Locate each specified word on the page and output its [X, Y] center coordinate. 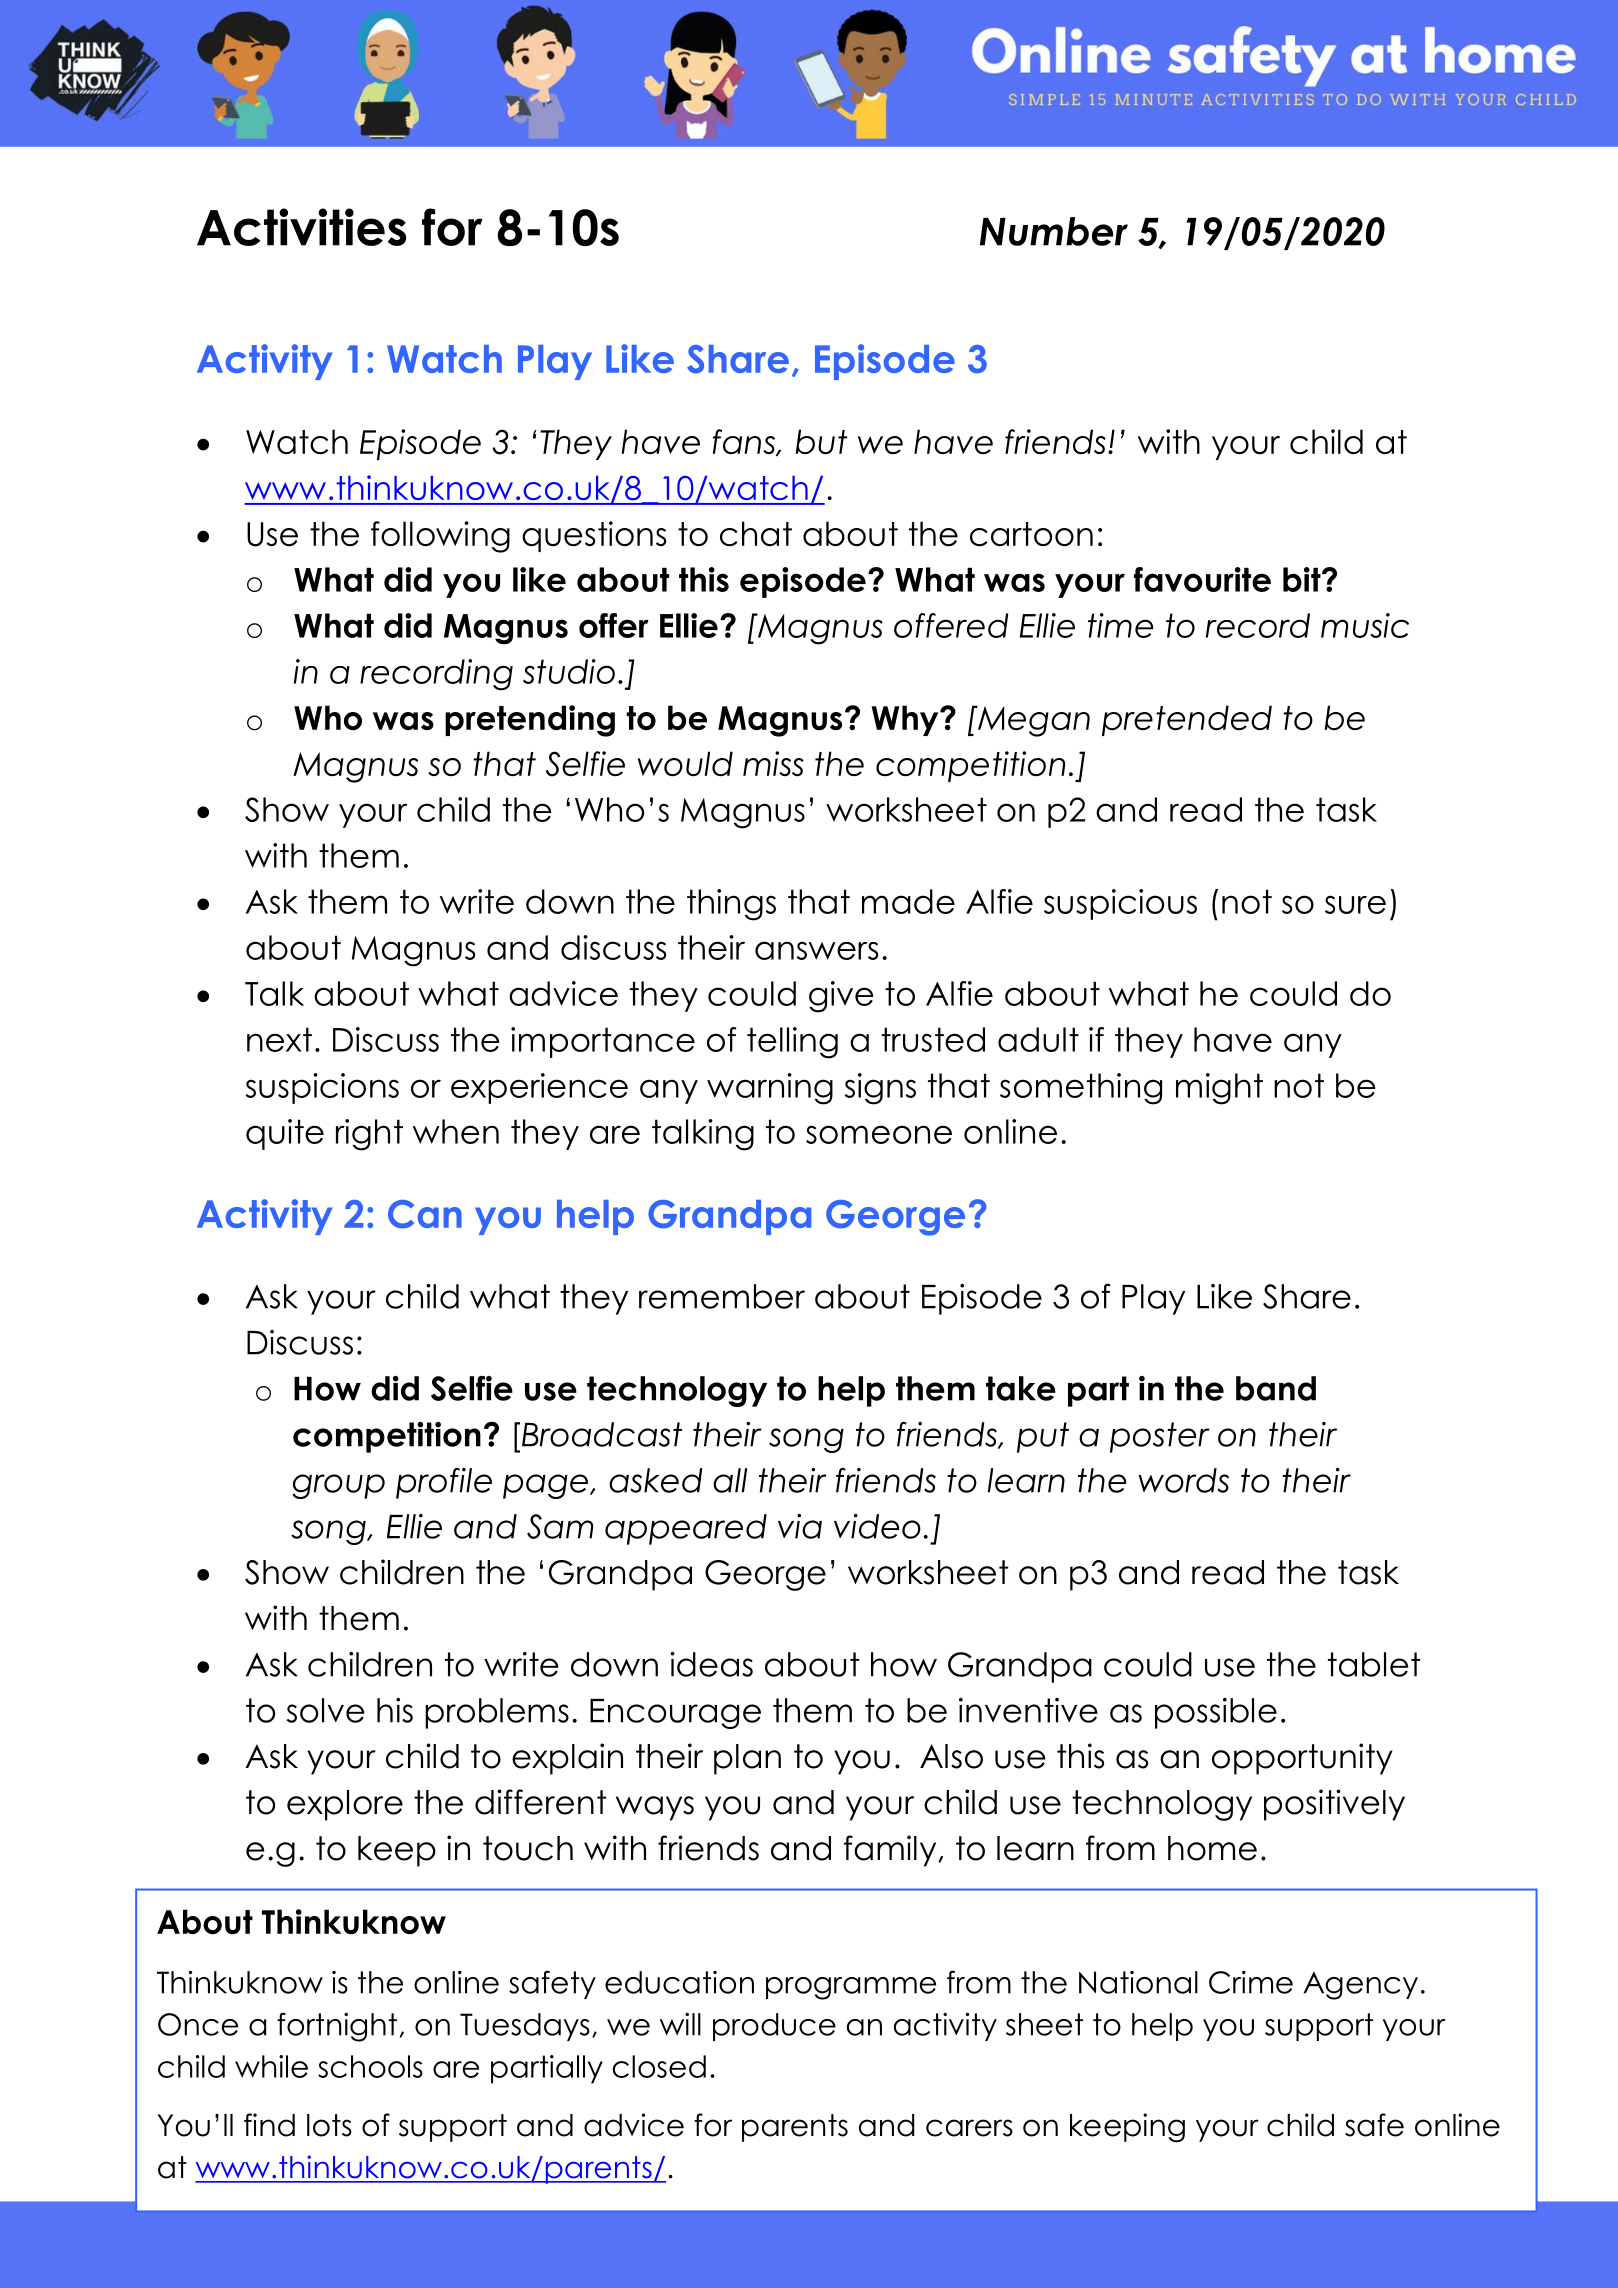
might [1219, 1089]
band [1276, 1388]
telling [792, 1043]
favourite [1202, 579]
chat [756, 533]
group [338, 1486]
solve [325, 1710]
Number [1054, 231]
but [821, 441]
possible [1216, 1713]
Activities [301, 227]
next [279, 1039]
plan [747, 1759]
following [440, 537]
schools [370, 2066]
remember [722, 1296]
